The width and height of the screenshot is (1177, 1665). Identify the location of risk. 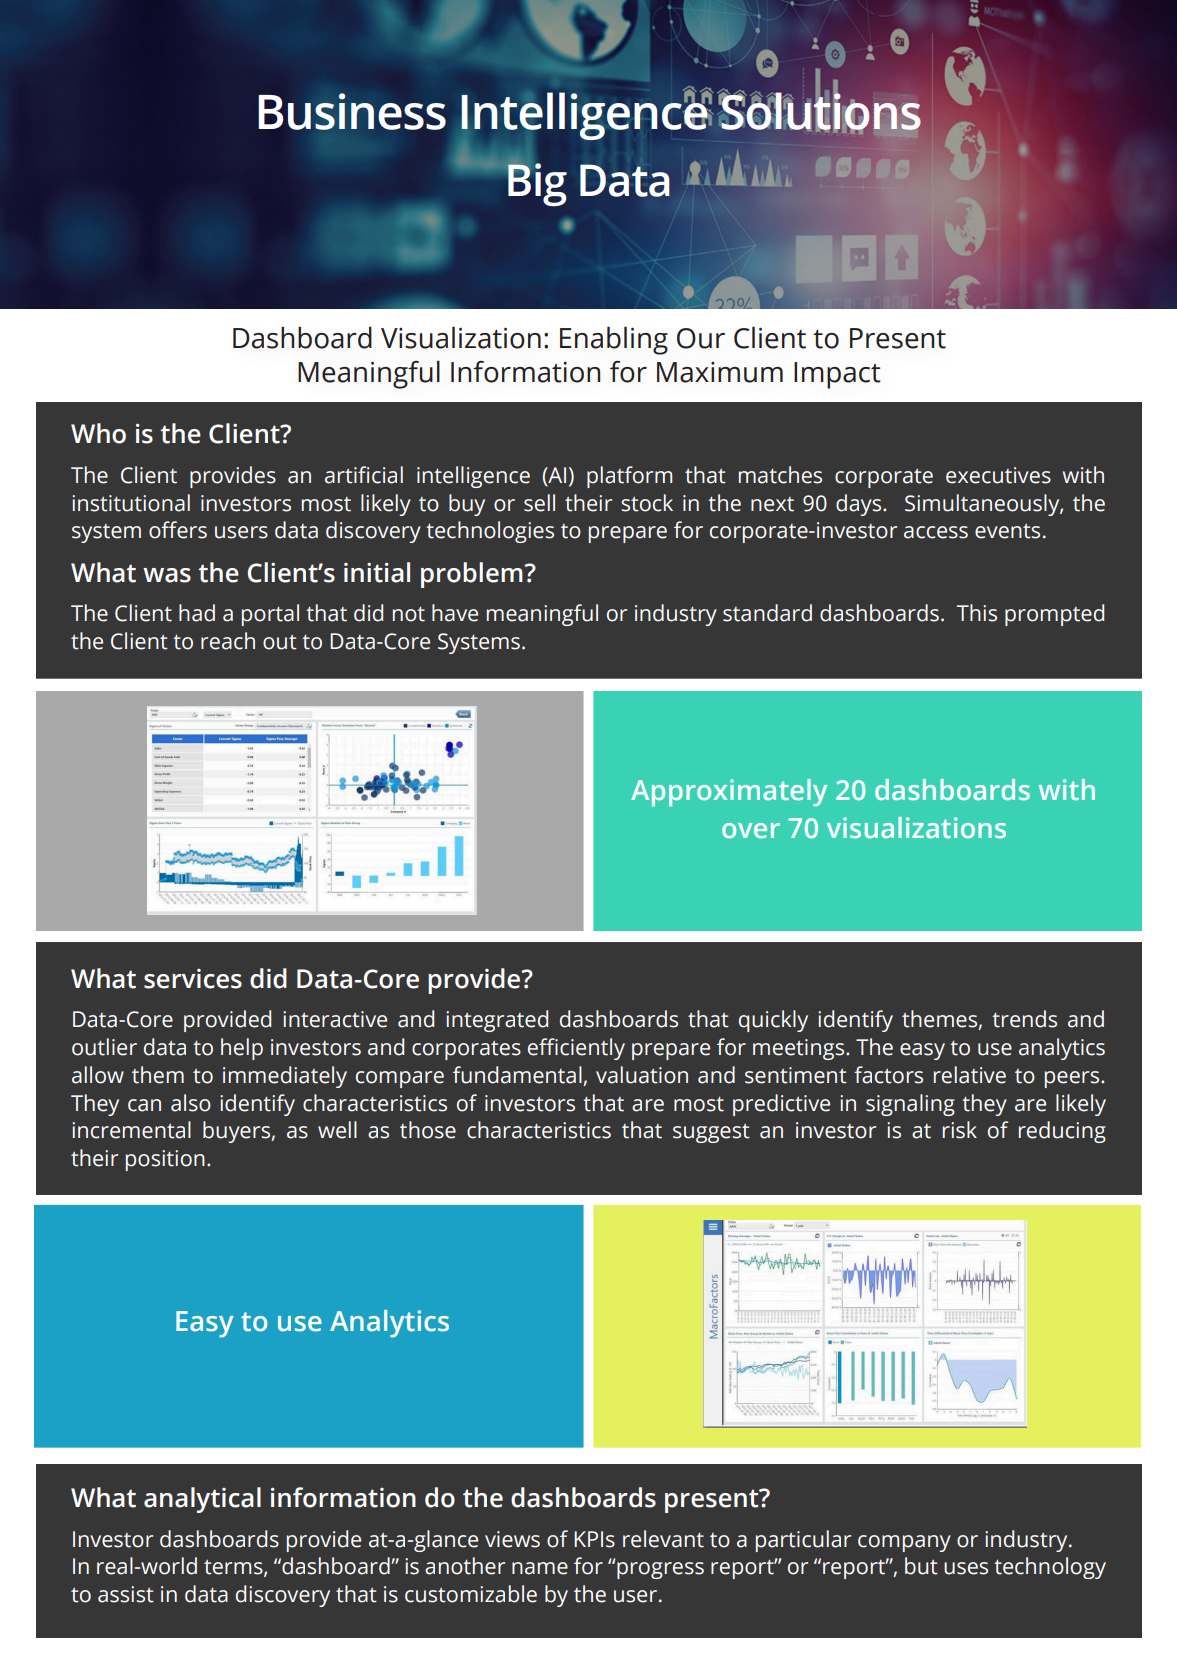
(960, 1130).
